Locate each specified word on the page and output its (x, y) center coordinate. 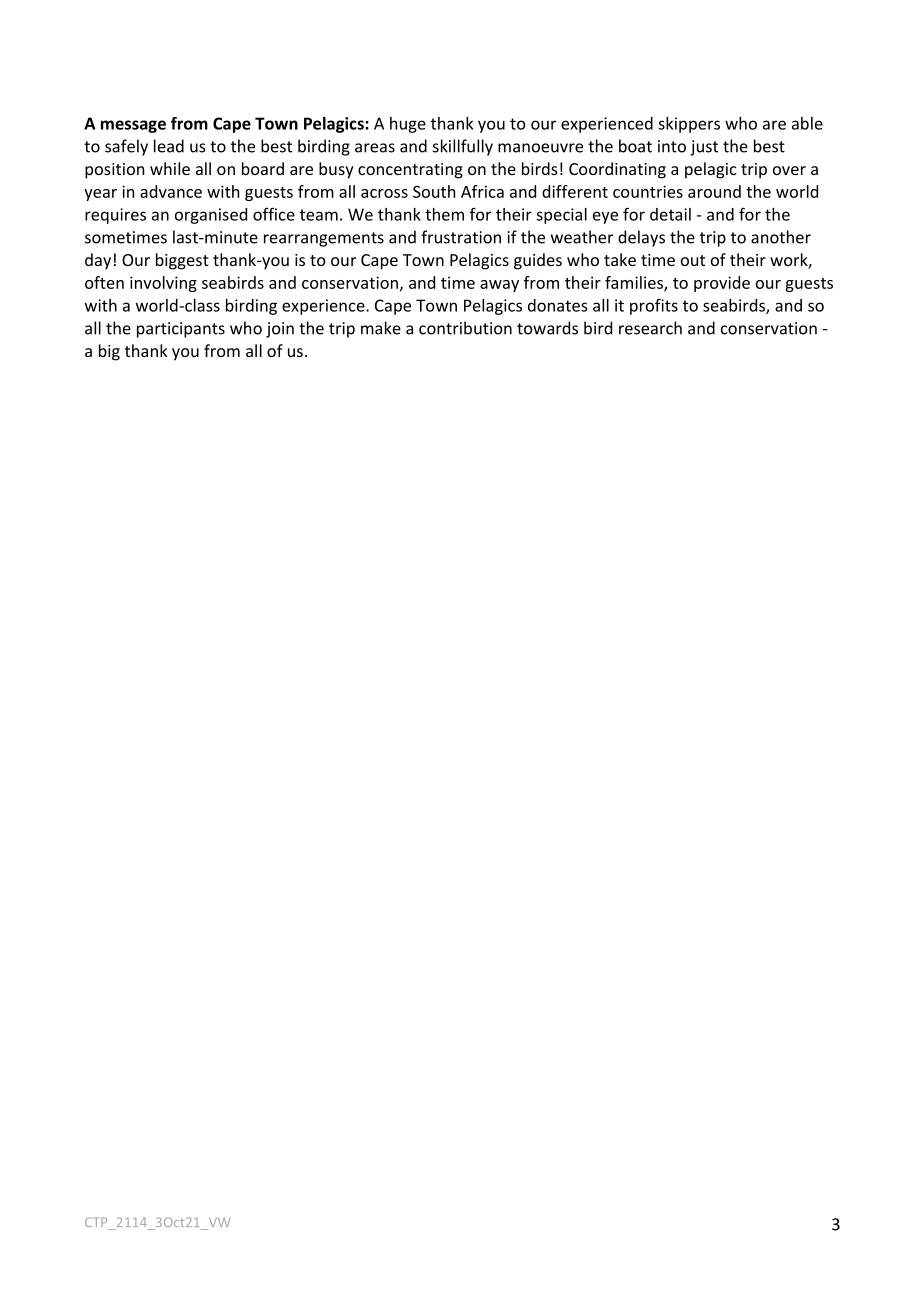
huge (408, 125)
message (133, 126)
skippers (689, 125)
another (781, 237)
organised (211, 216)
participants (181, 330)
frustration (461, 237)
